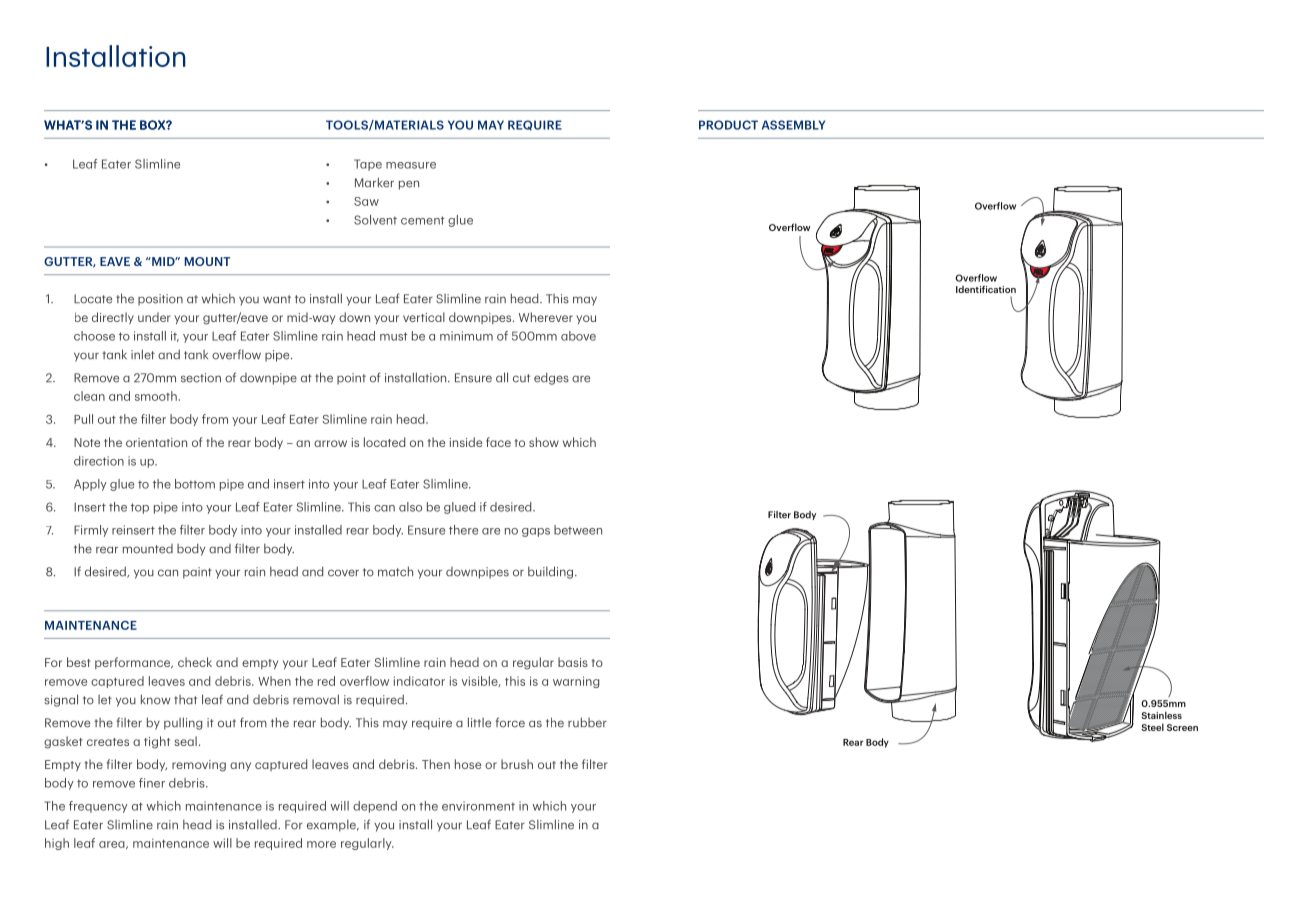 The image size is (1308, 924). I want to click on PRODUCT, so click(728, 125).
